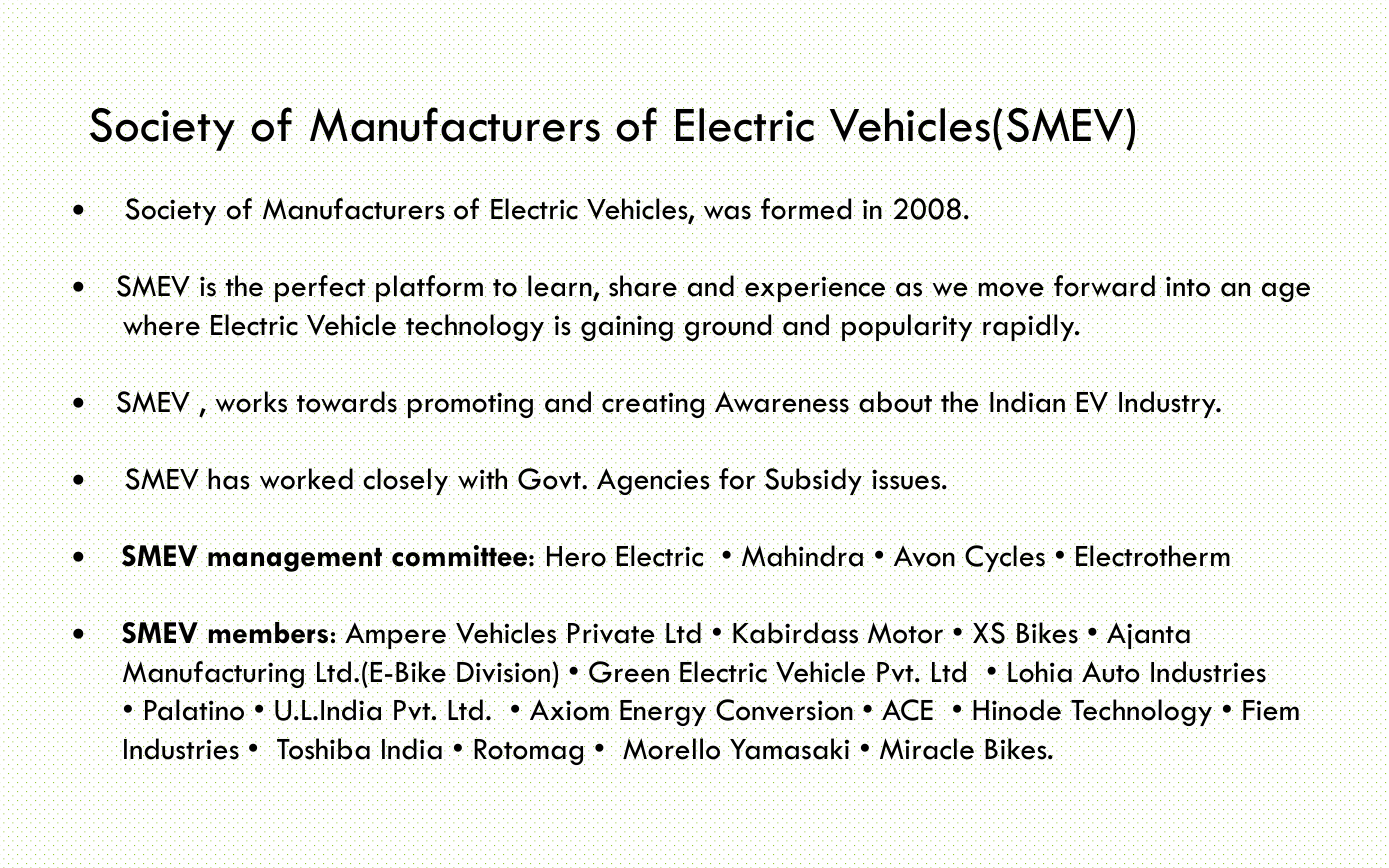  I want to click on Energy, so click(663, 714).
